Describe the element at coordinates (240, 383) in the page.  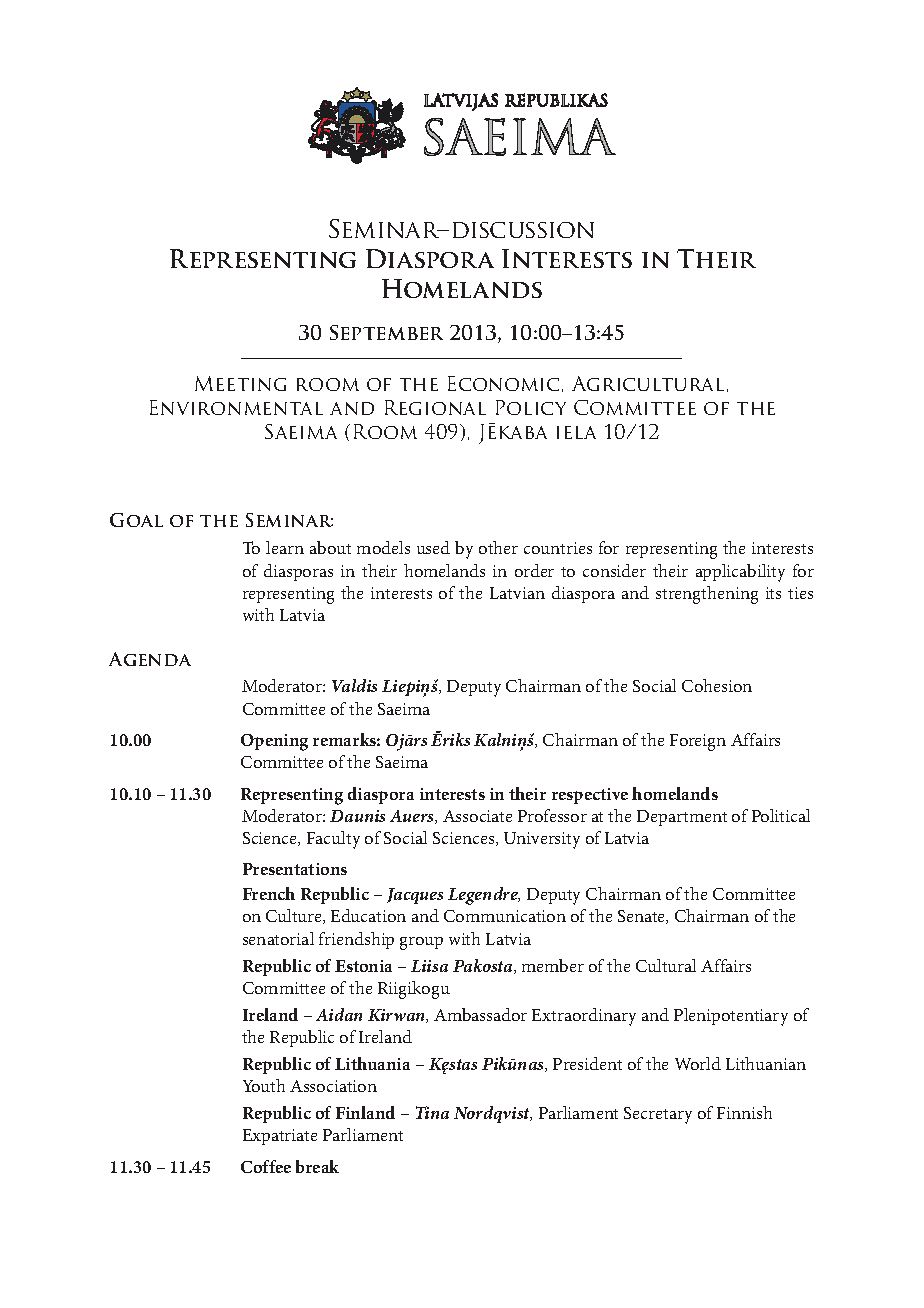
I see `Meeting` at that location.
